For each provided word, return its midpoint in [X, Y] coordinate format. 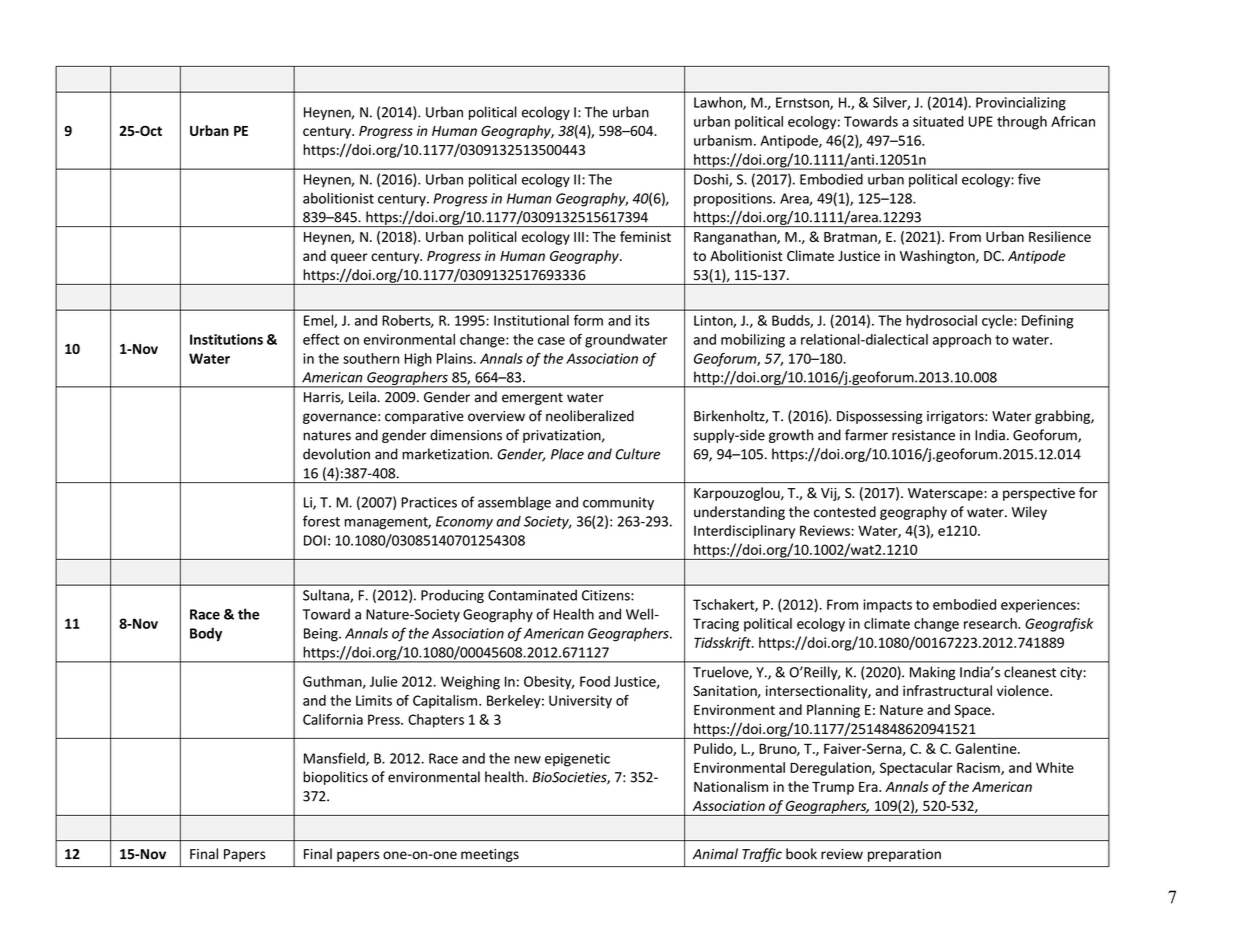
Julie [383, 681]
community [618, 503]
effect [321, 339]
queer [349, 258]
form [588, 320]
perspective [1039, 494]
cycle [998, 322]
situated [938, 121]
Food [595, 681]
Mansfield [335, 759]
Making [932, 673]
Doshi [712, 180]
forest [321, 521]
